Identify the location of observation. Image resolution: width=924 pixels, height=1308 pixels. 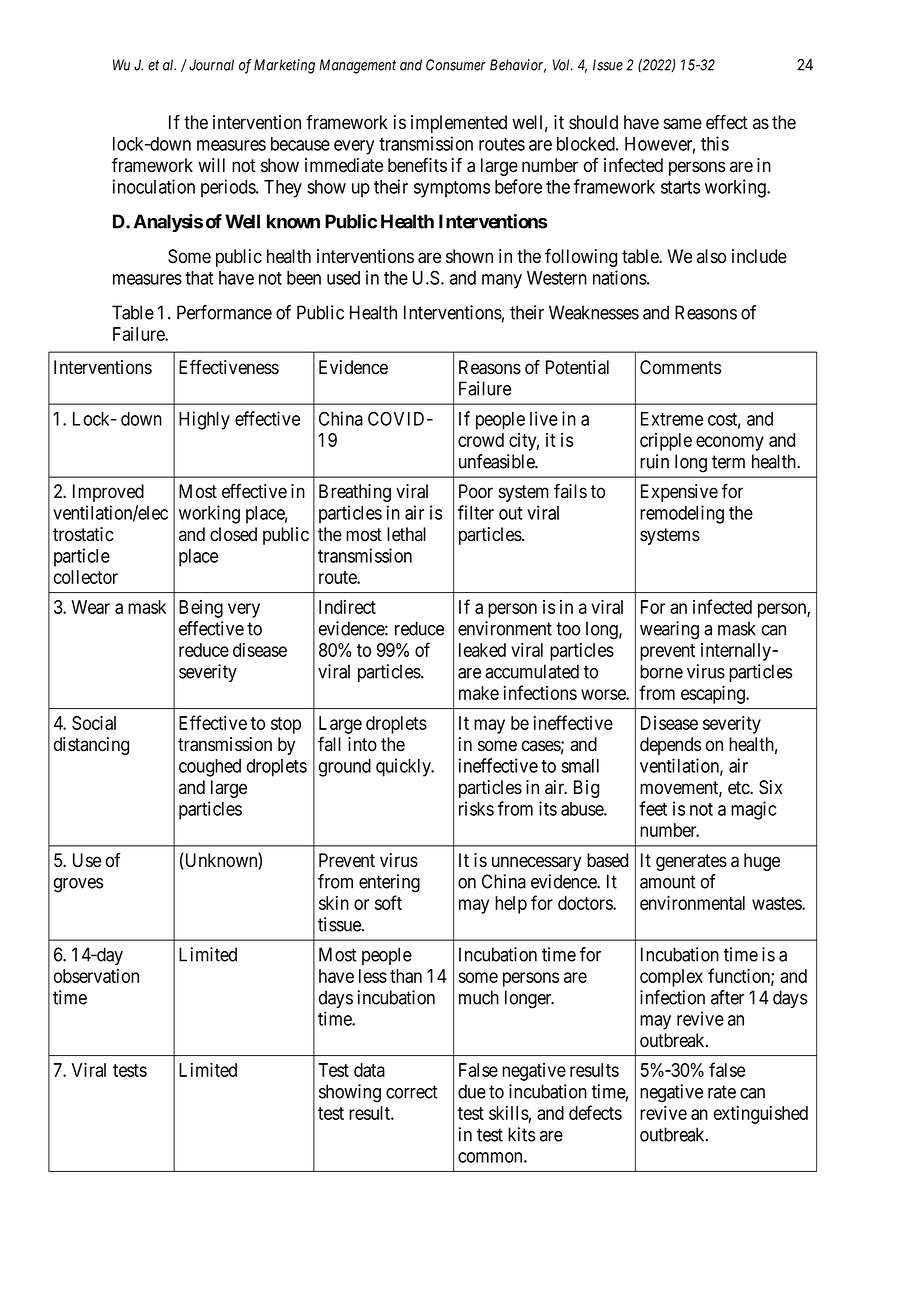
(96, 976).
